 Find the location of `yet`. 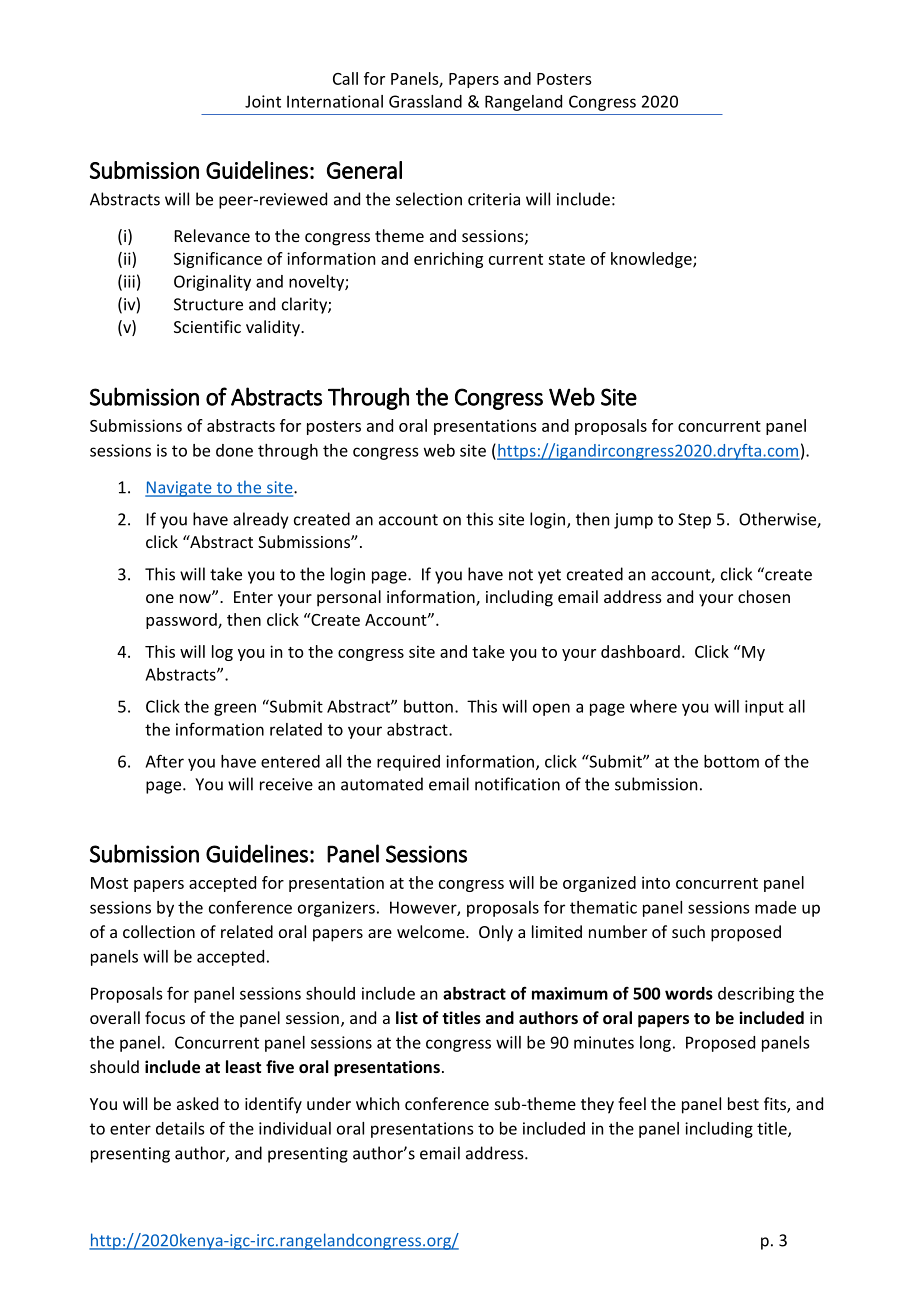

yet is located at coordinates (549, 576).
